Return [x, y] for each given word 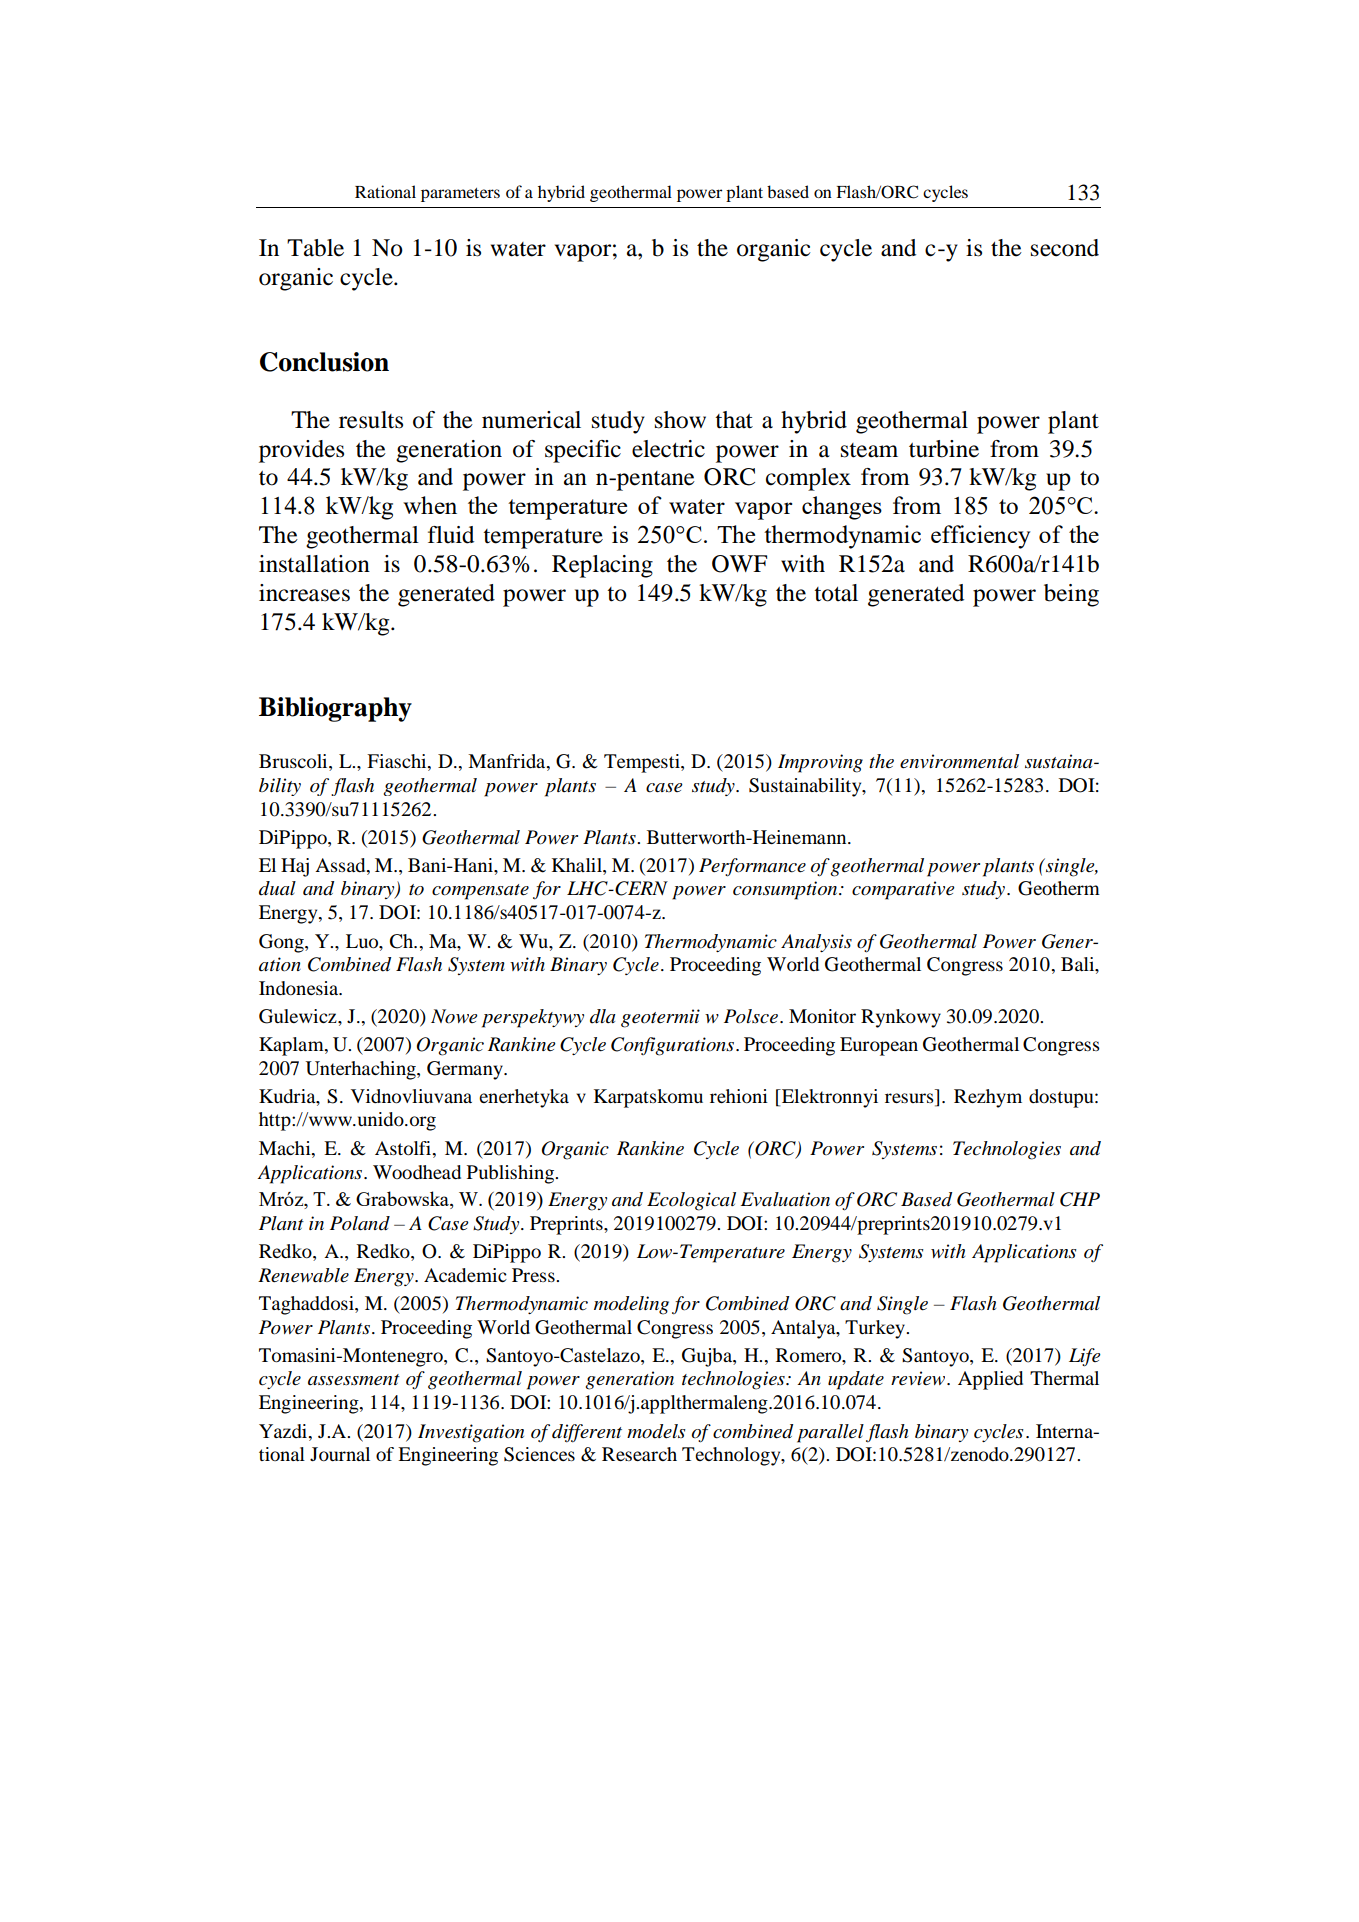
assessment [354, 1380]
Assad [341, 865]
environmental [959, 761]
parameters [460, 195]
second [1065, 248]
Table [315, 248]
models [656, 1431]
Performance [752, 867]
